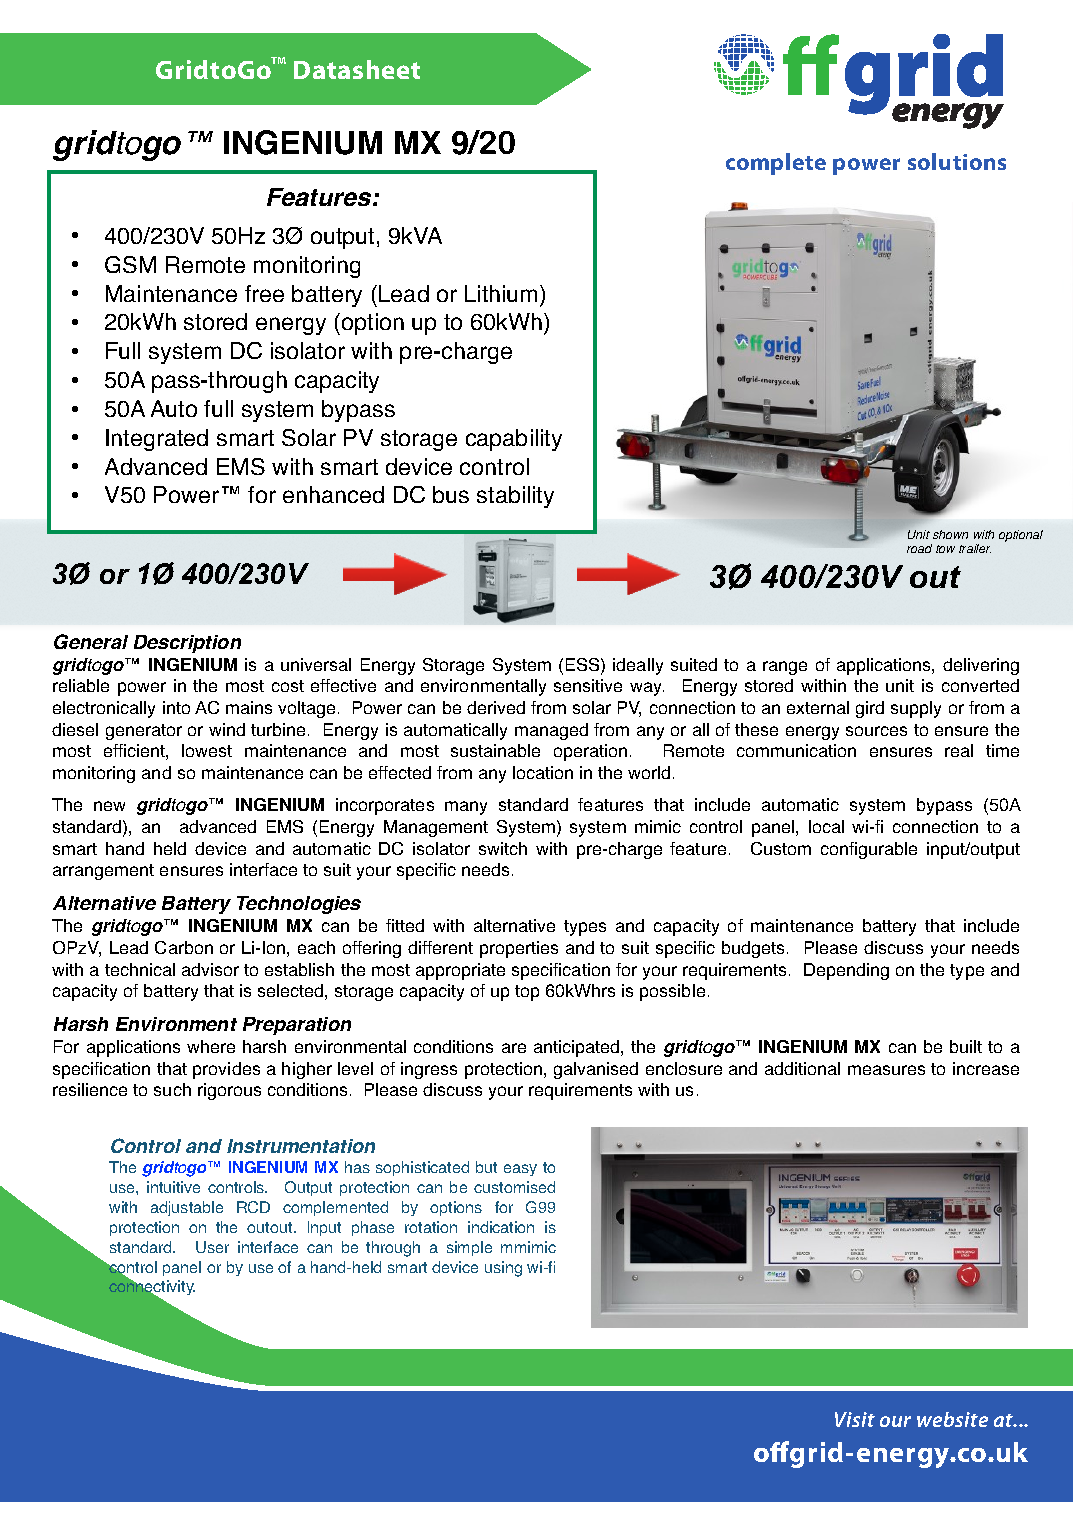  What do you see at coordinates (950, 534) in the document?
I see `shown` at bounding box center [950, 534].
